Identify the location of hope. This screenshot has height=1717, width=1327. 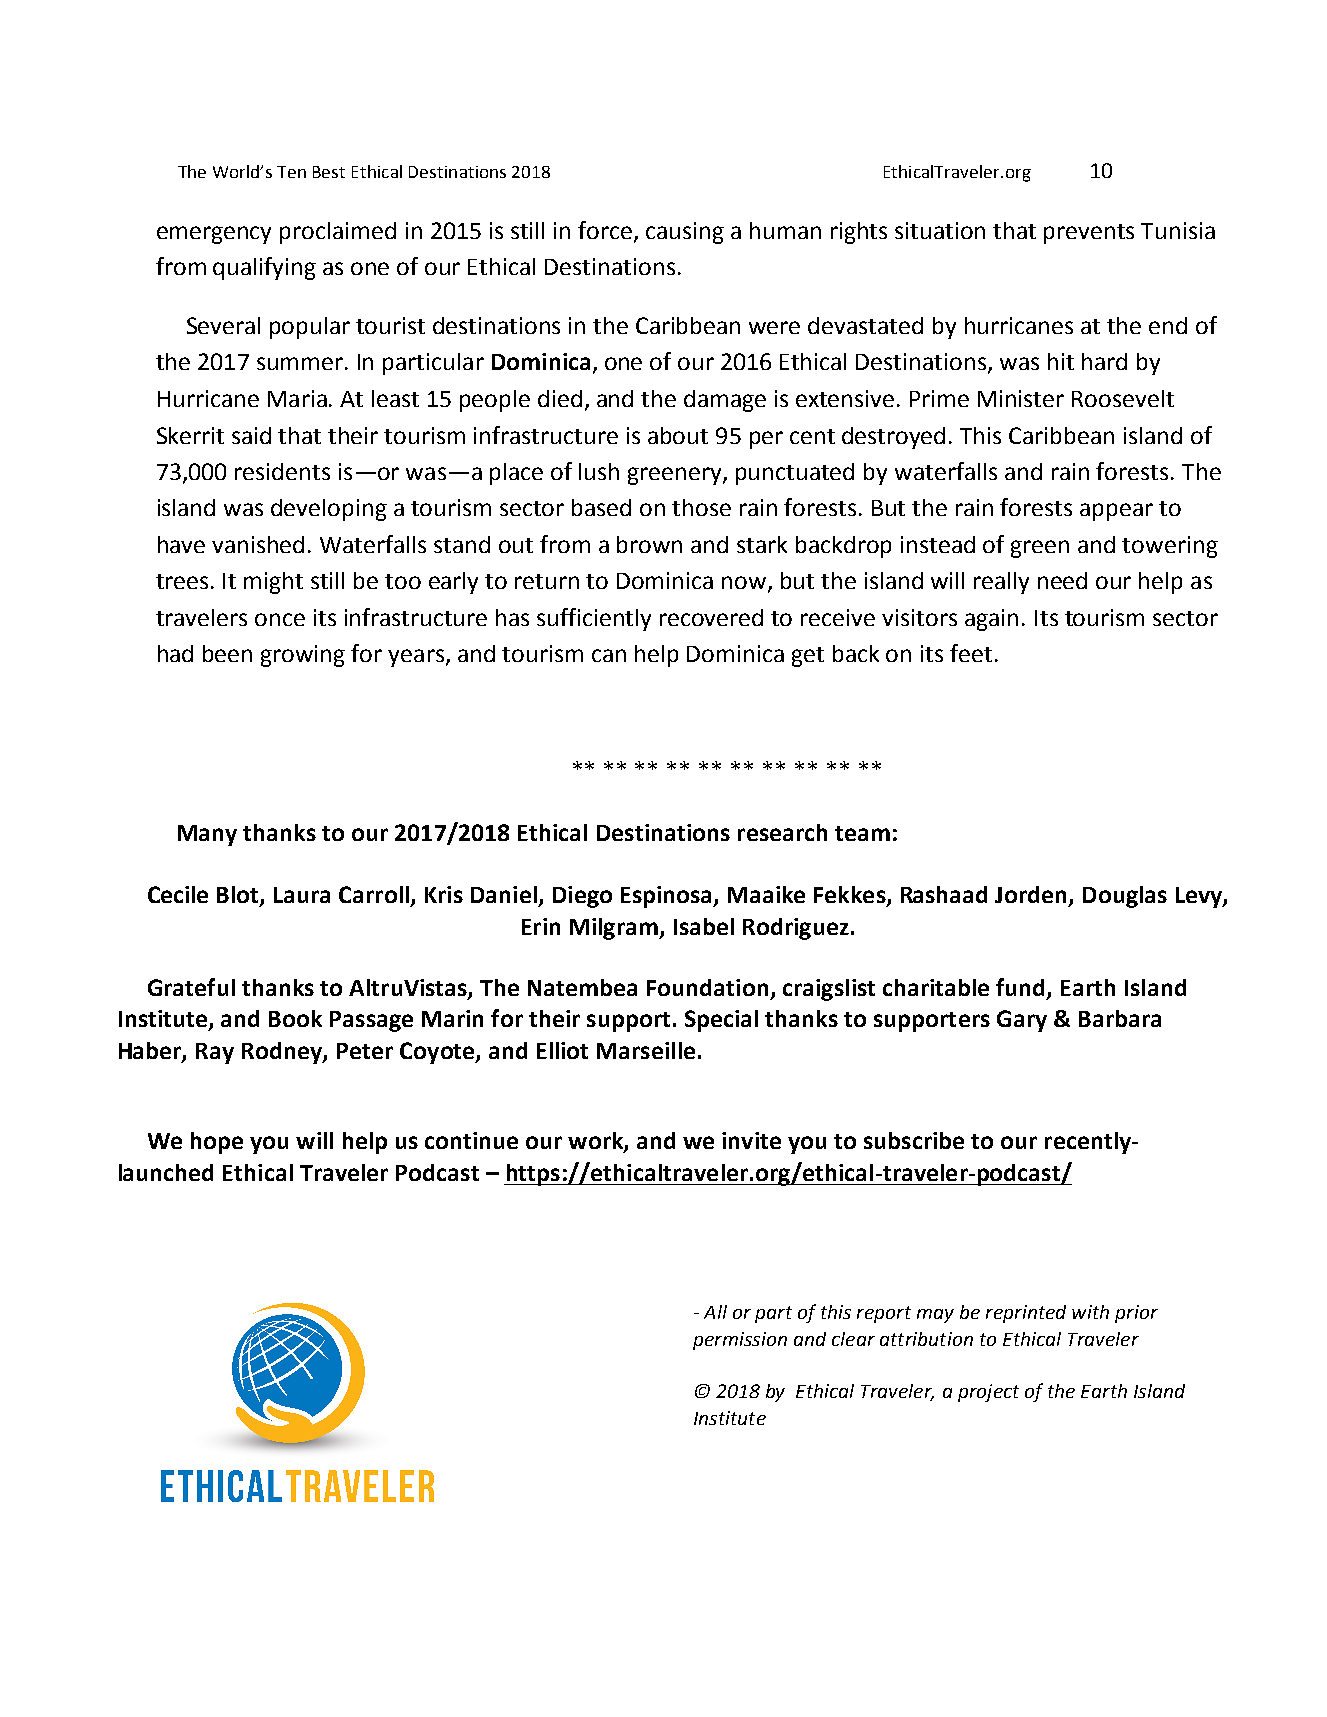
(217, 1143).
